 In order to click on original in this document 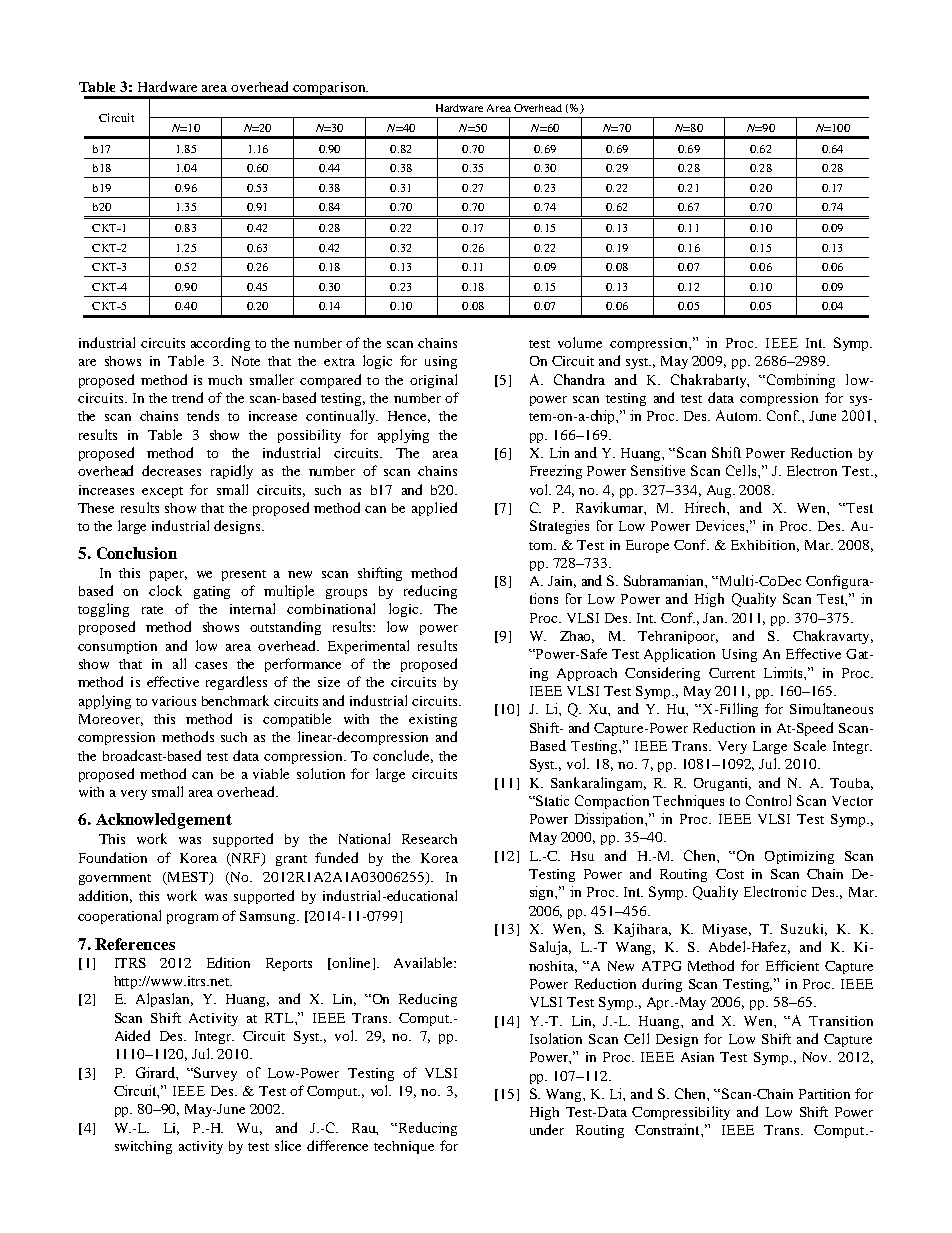, I will do `click(433, 381)`.
